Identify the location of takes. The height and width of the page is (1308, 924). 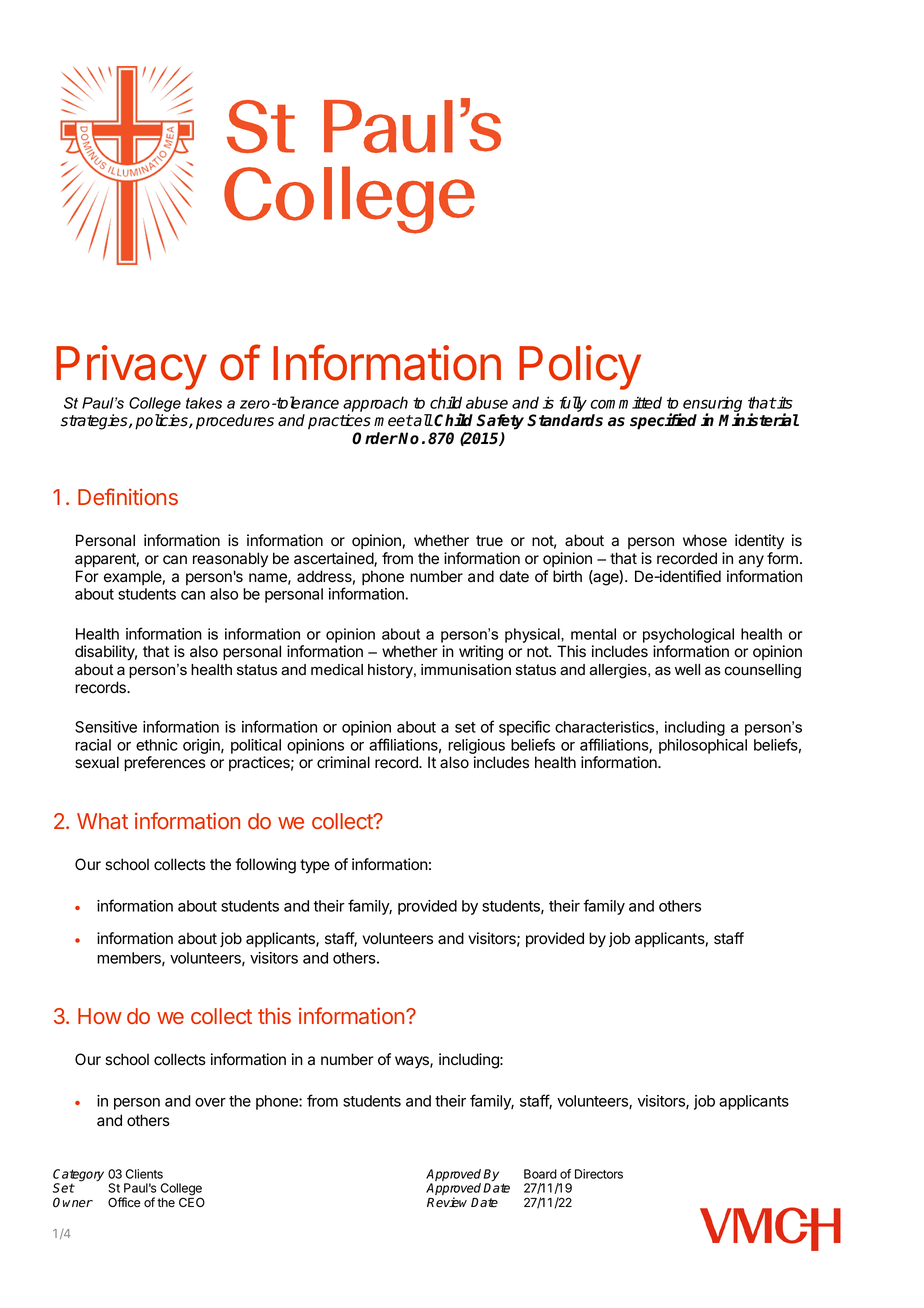
(204, 403).
